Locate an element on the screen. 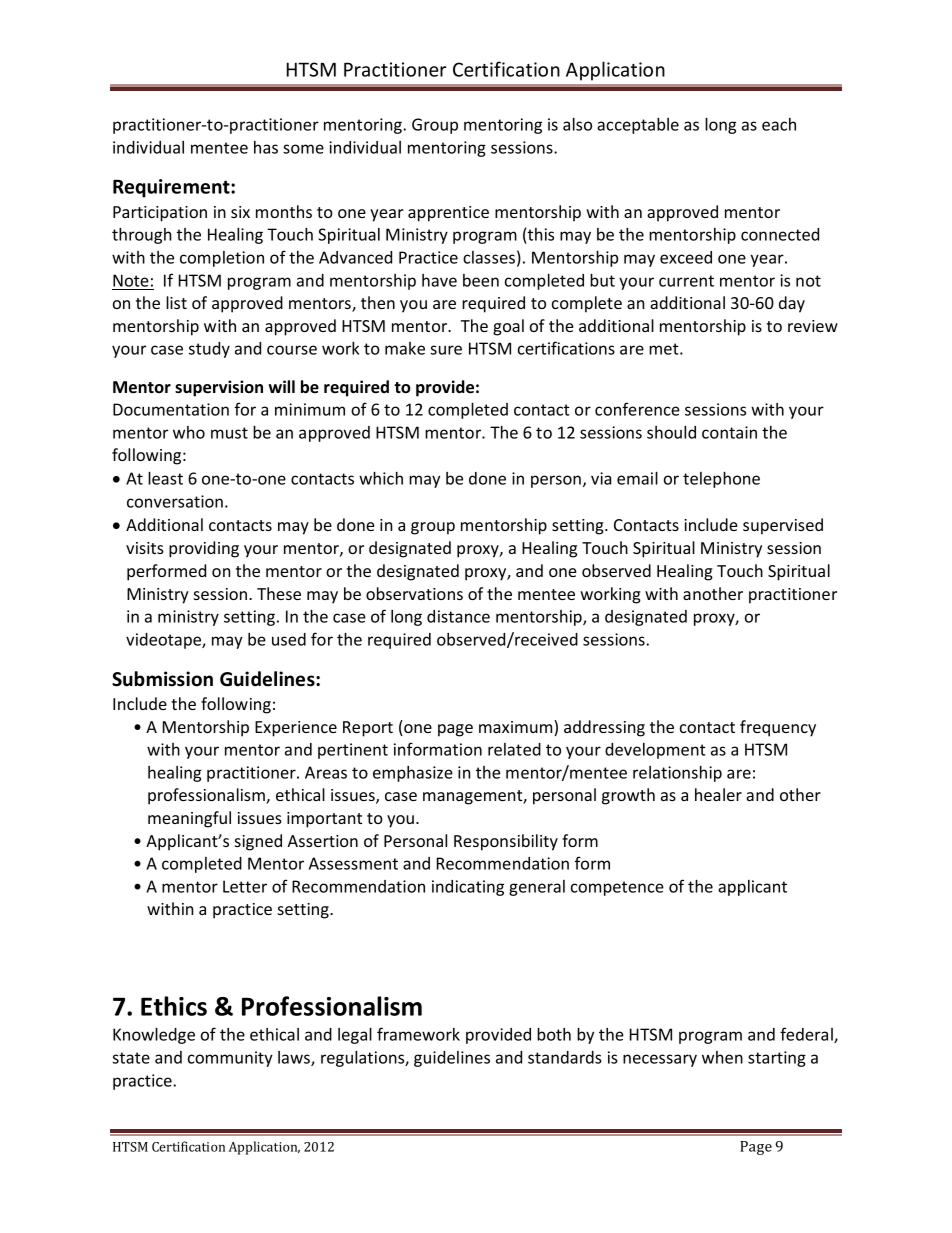  some is located at coordinates (303, 149).
